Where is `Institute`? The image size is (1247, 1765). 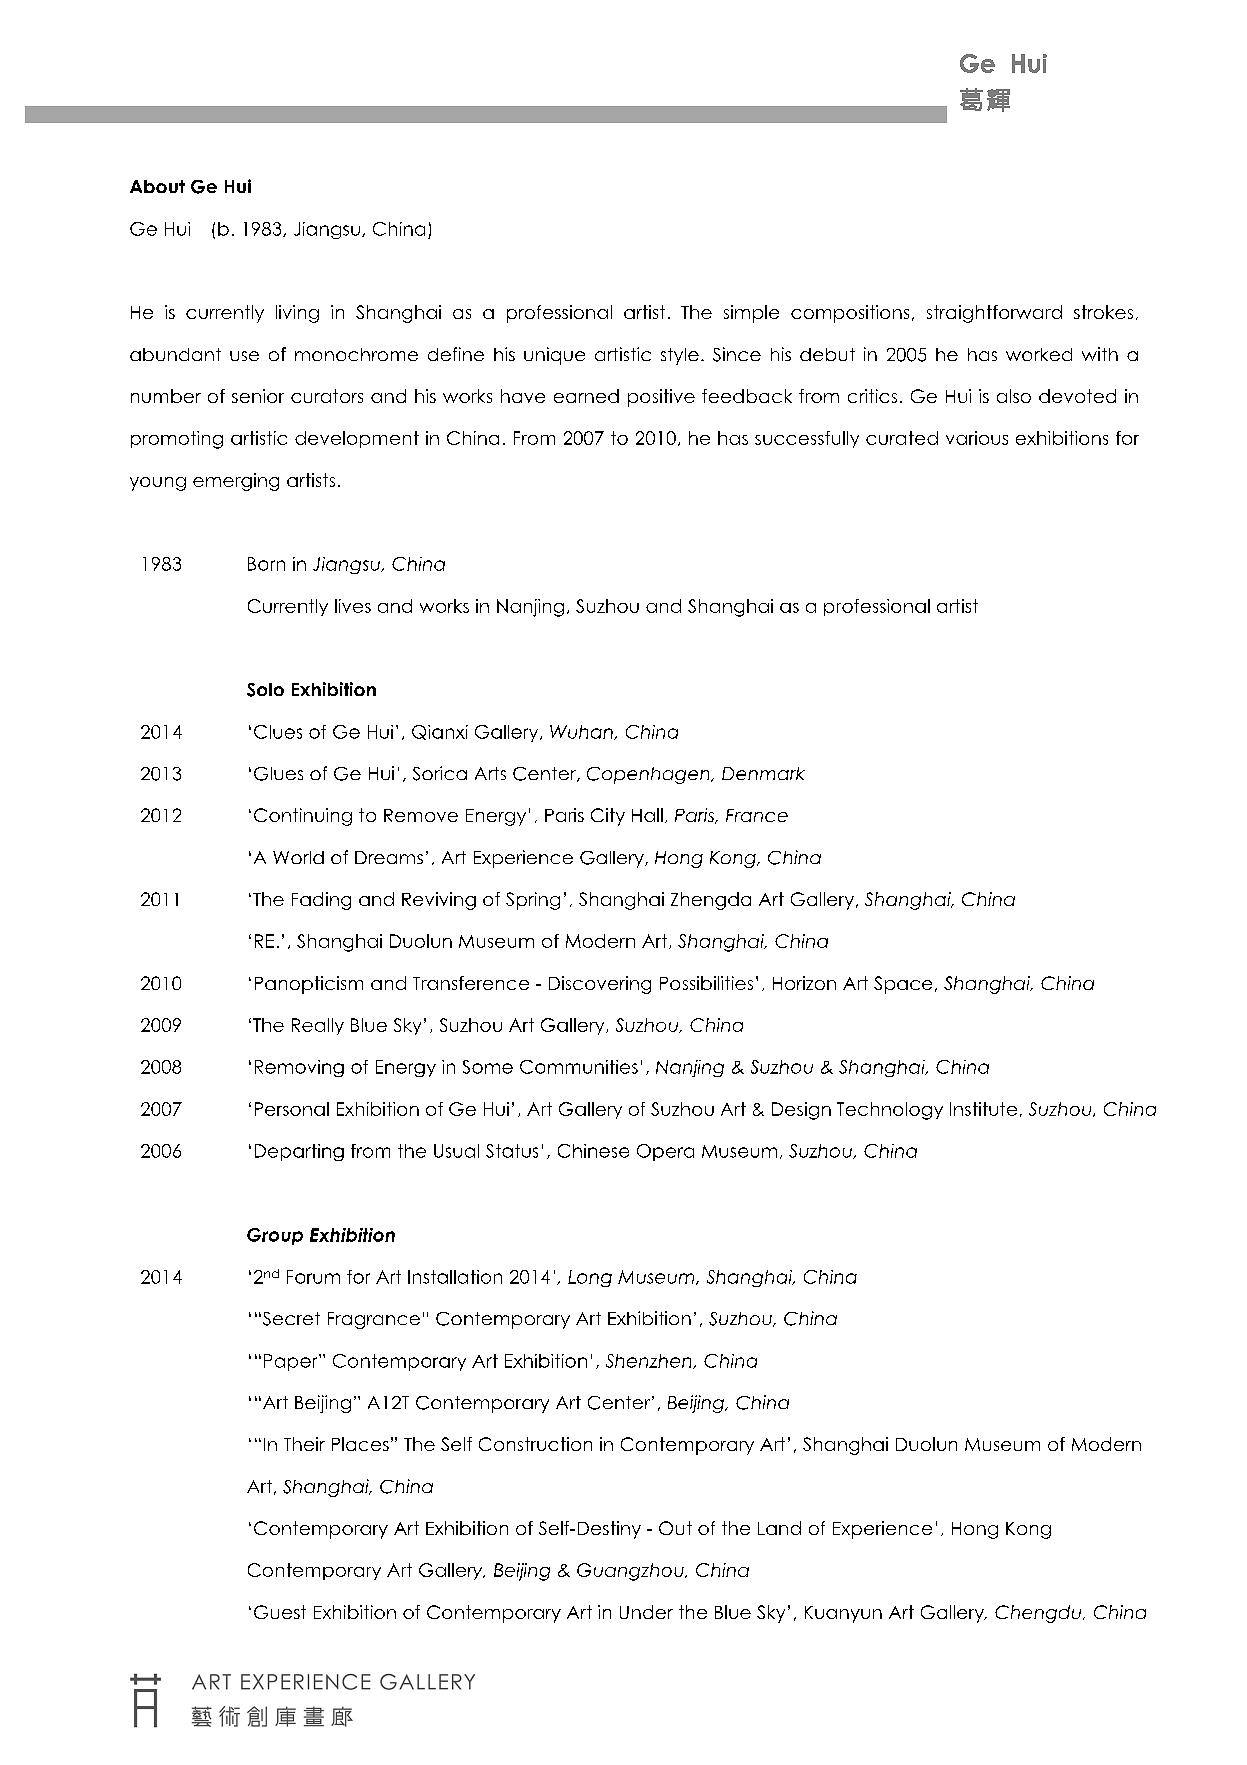
Institute is located at coordinates (983, 1109).
